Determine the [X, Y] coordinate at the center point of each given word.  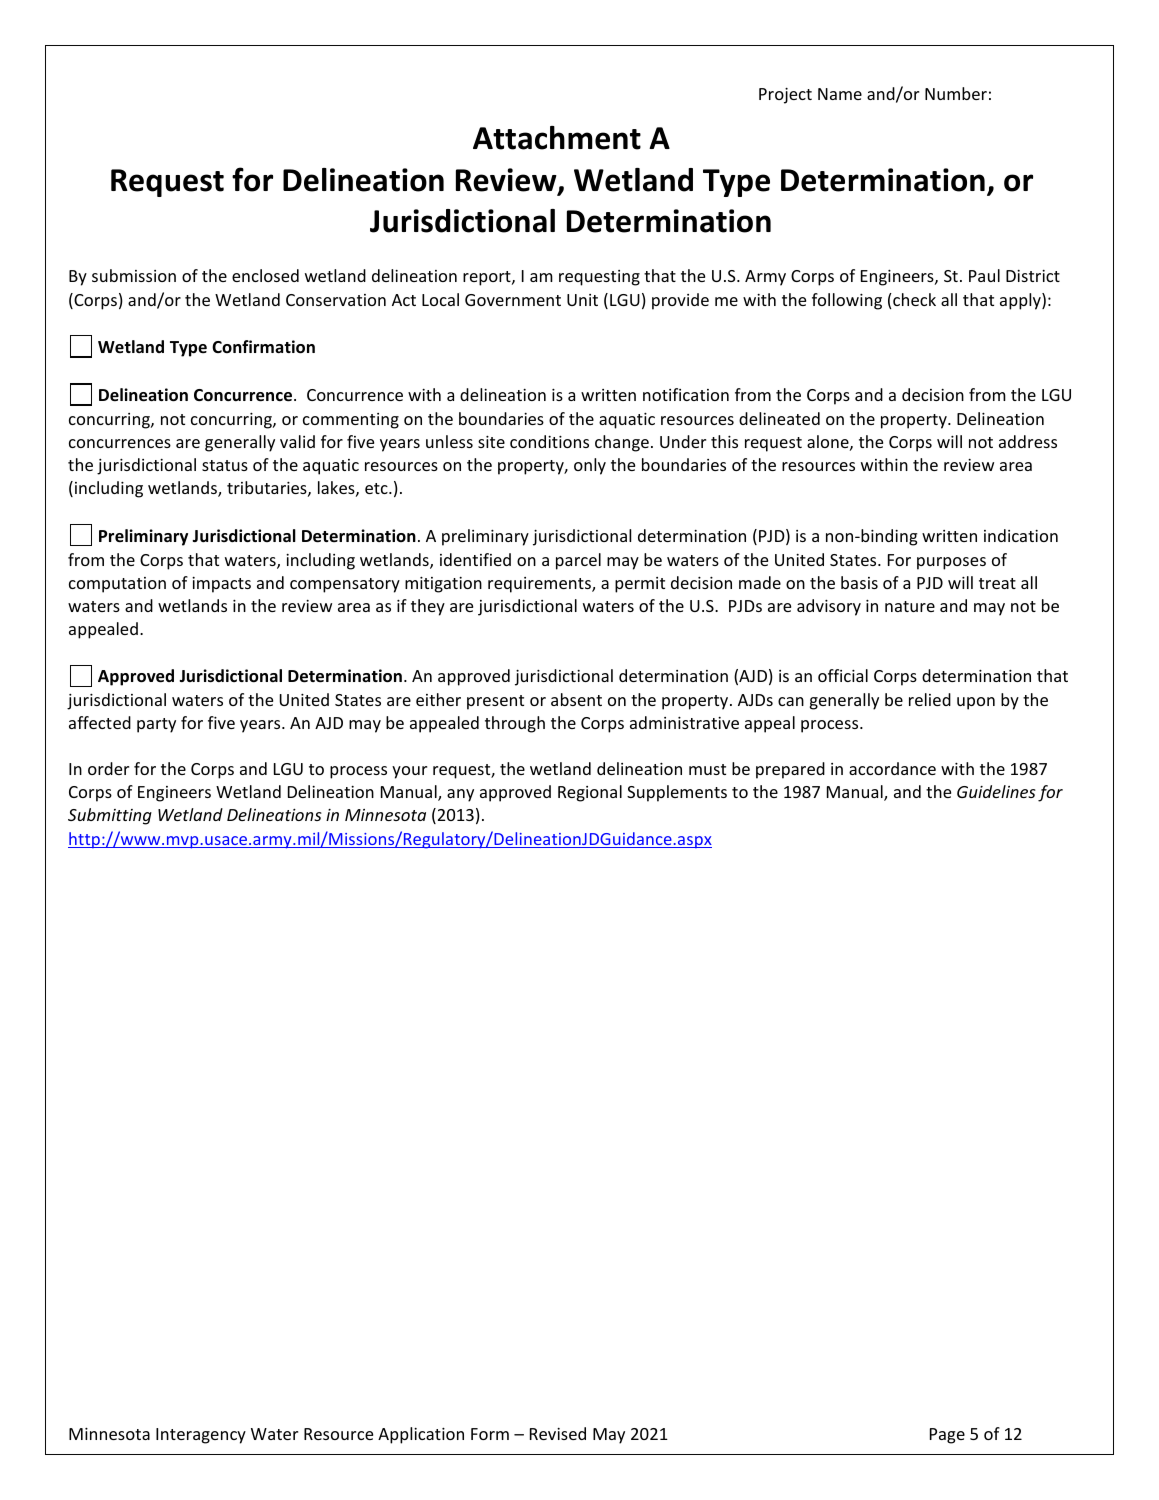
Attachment [557, 138]
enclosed [265, 275]
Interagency [201, 1436]
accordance [892, 768]
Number [956, 93]
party [156, 725]
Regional [590, 793]
